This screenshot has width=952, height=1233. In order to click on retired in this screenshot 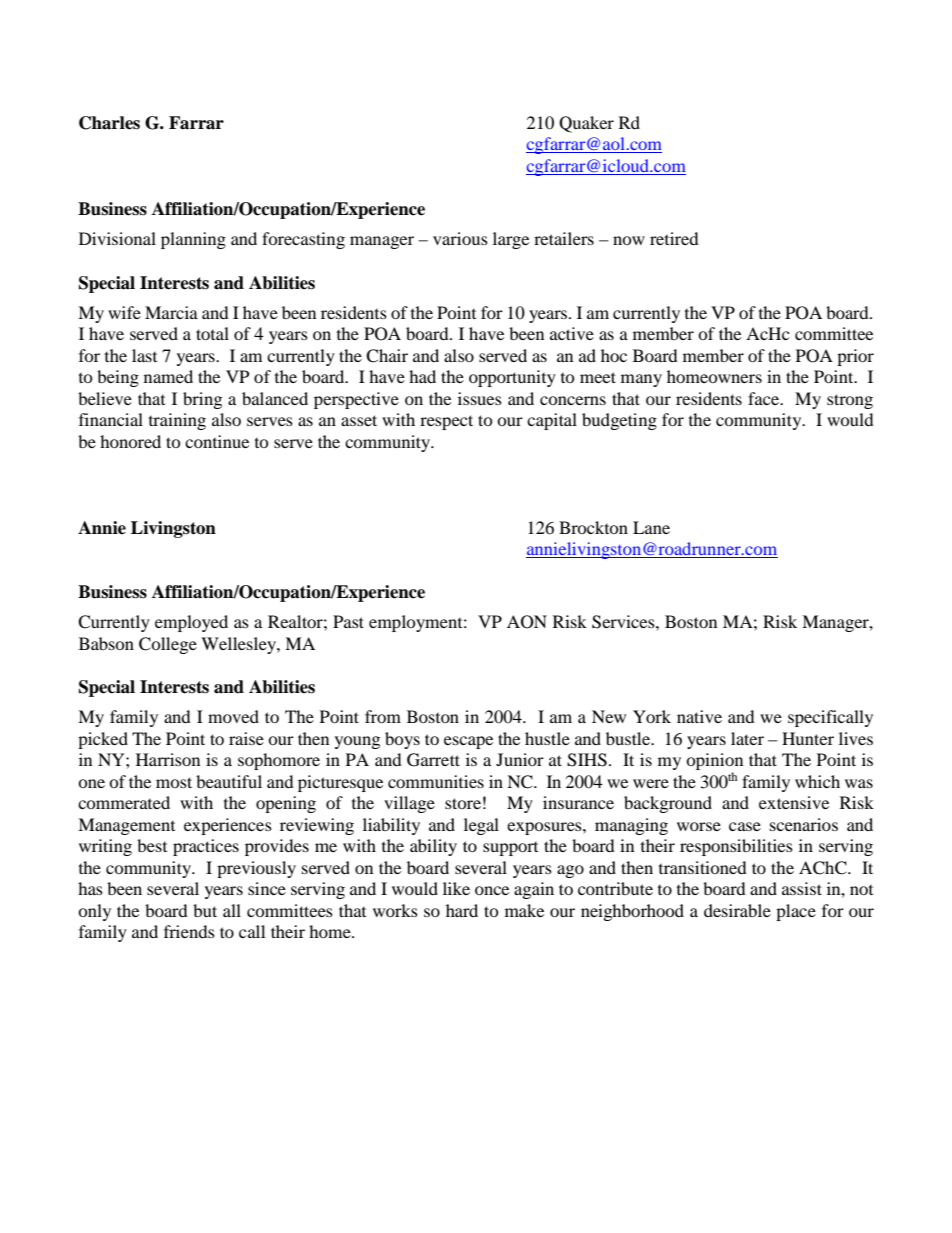, I will do `click(674, 238)`.
